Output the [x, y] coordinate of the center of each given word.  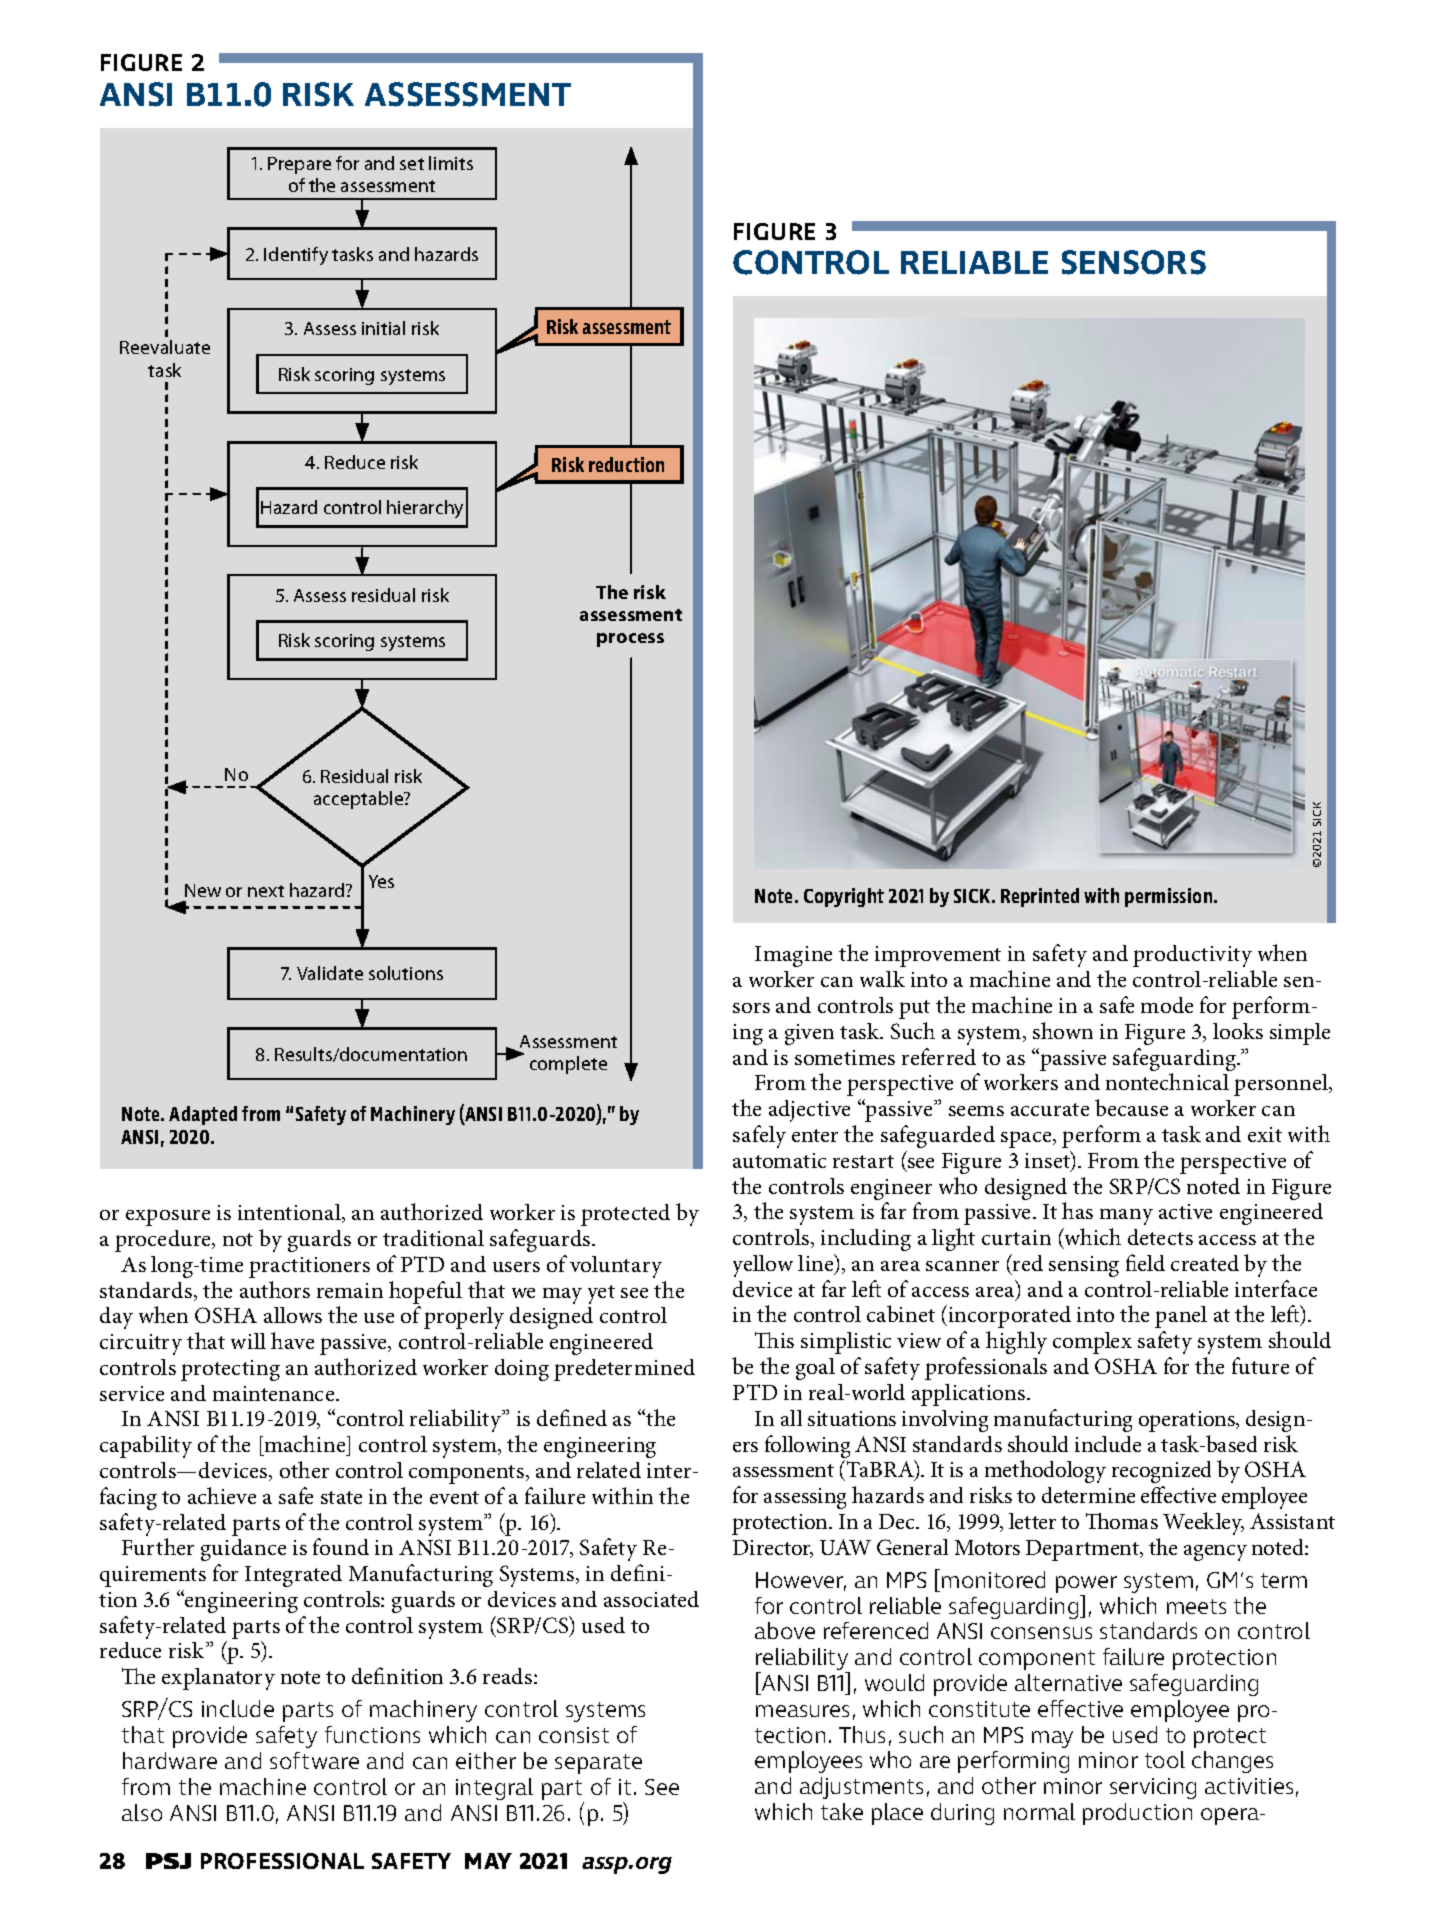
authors [275, 1289]
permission [1170, 897]
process [630, 640]
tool [1165, 1759]
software [314, 1760]
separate [598, 1764]
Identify [296, 256]
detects [1160, 1237]
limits [451, 163]
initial [383, 328]
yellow [763, 1266]
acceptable [360, 800]
